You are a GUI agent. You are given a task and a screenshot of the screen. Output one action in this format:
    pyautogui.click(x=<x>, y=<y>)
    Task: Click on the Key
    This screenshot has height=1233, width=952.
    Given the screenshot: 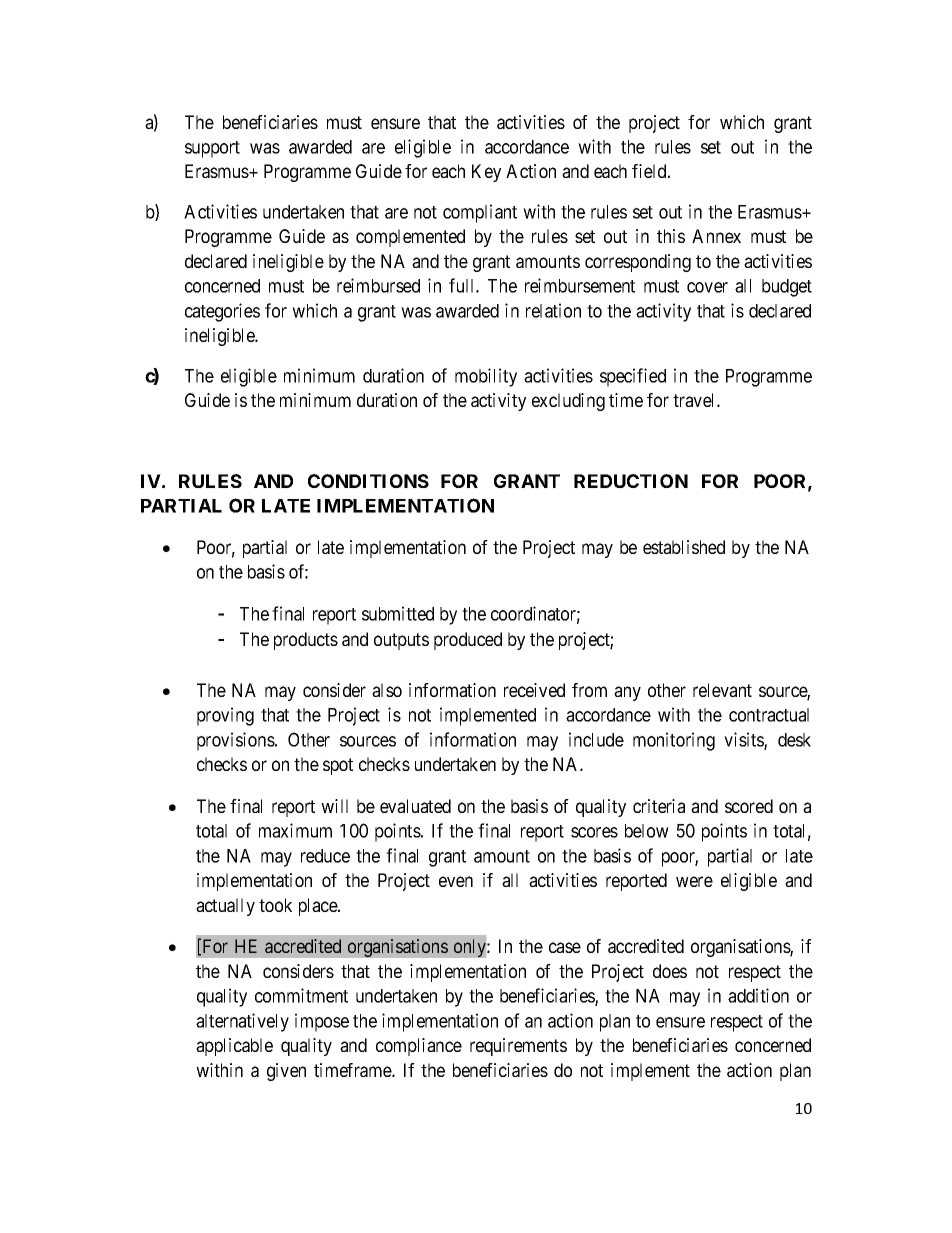 What is the action you would take?
    pyautogui.click(x=486, y=173)
